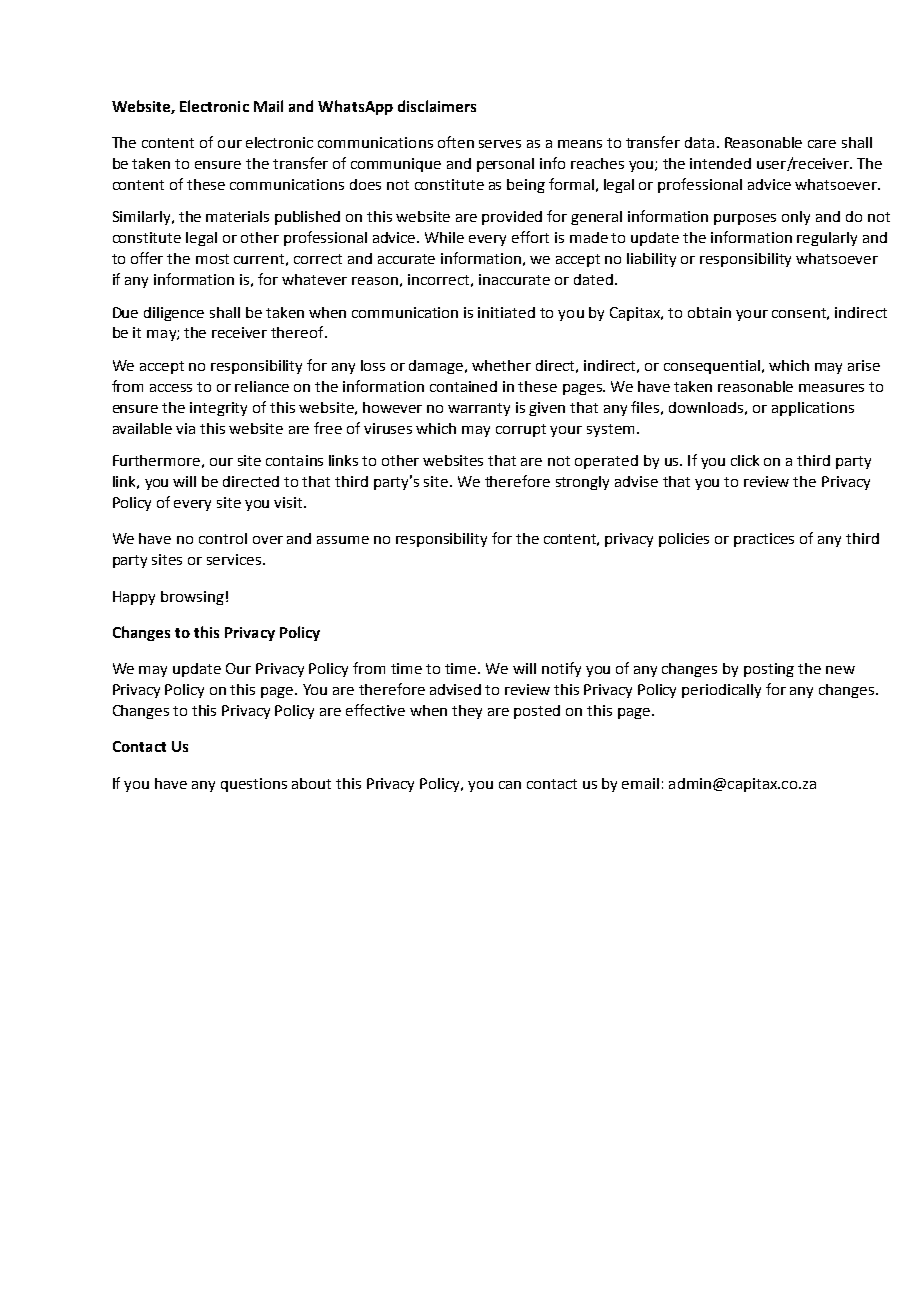  Describe the element at coordinates (822, 144) in the screenshot. I see `care` at that location.
